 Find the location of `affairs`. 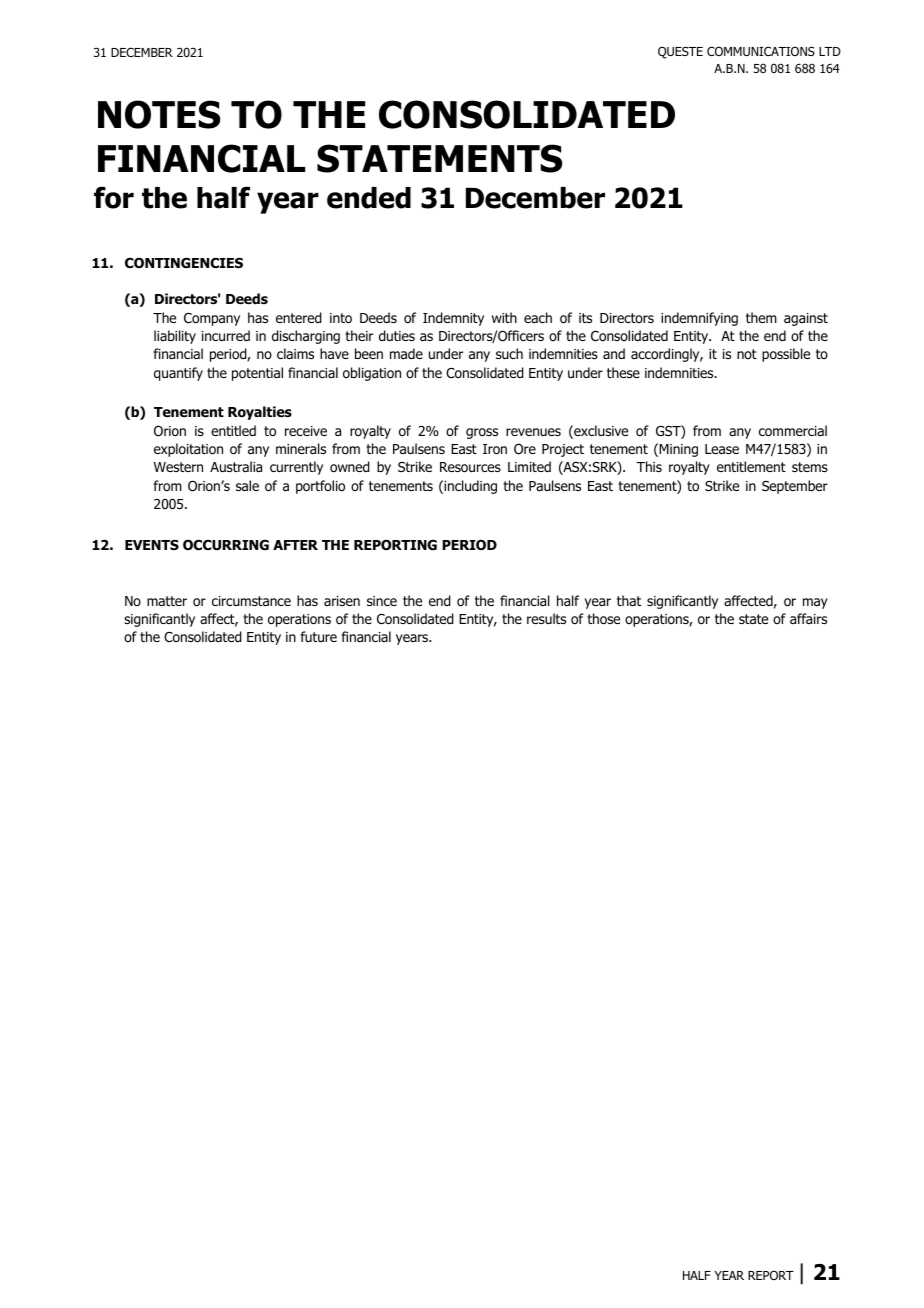

affairs is located at coordinates (808, 618).
